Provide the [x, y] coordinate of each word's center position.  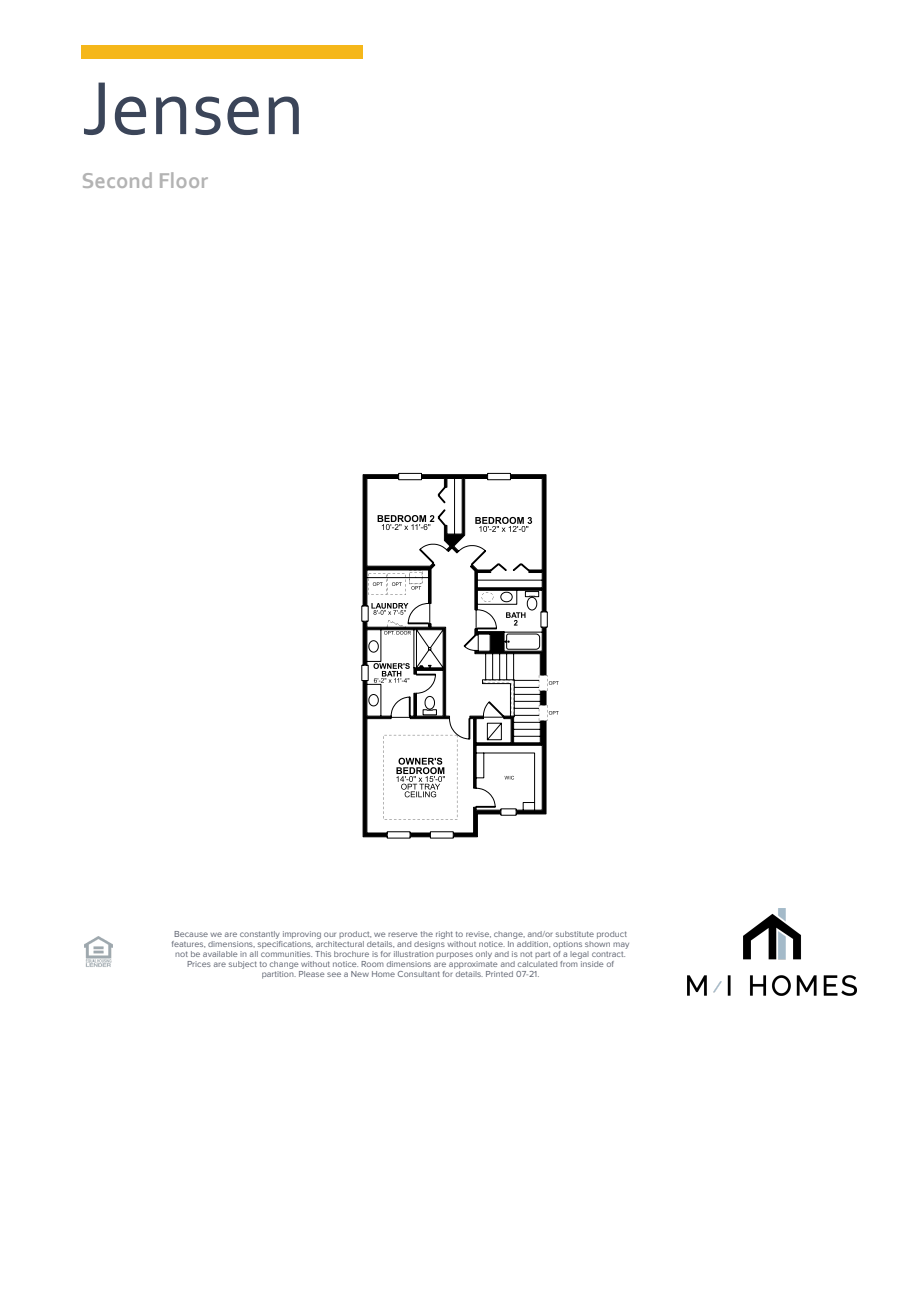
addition [532, 943]
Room [372, 964]
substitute [575, 934]
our [330, 934]
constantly [260, 935]
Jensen [191, 108]
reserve [403, 934]
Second [117, 180]
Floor [184, 180]
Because [191, 934]
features [188, 944]
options [567, 945]
